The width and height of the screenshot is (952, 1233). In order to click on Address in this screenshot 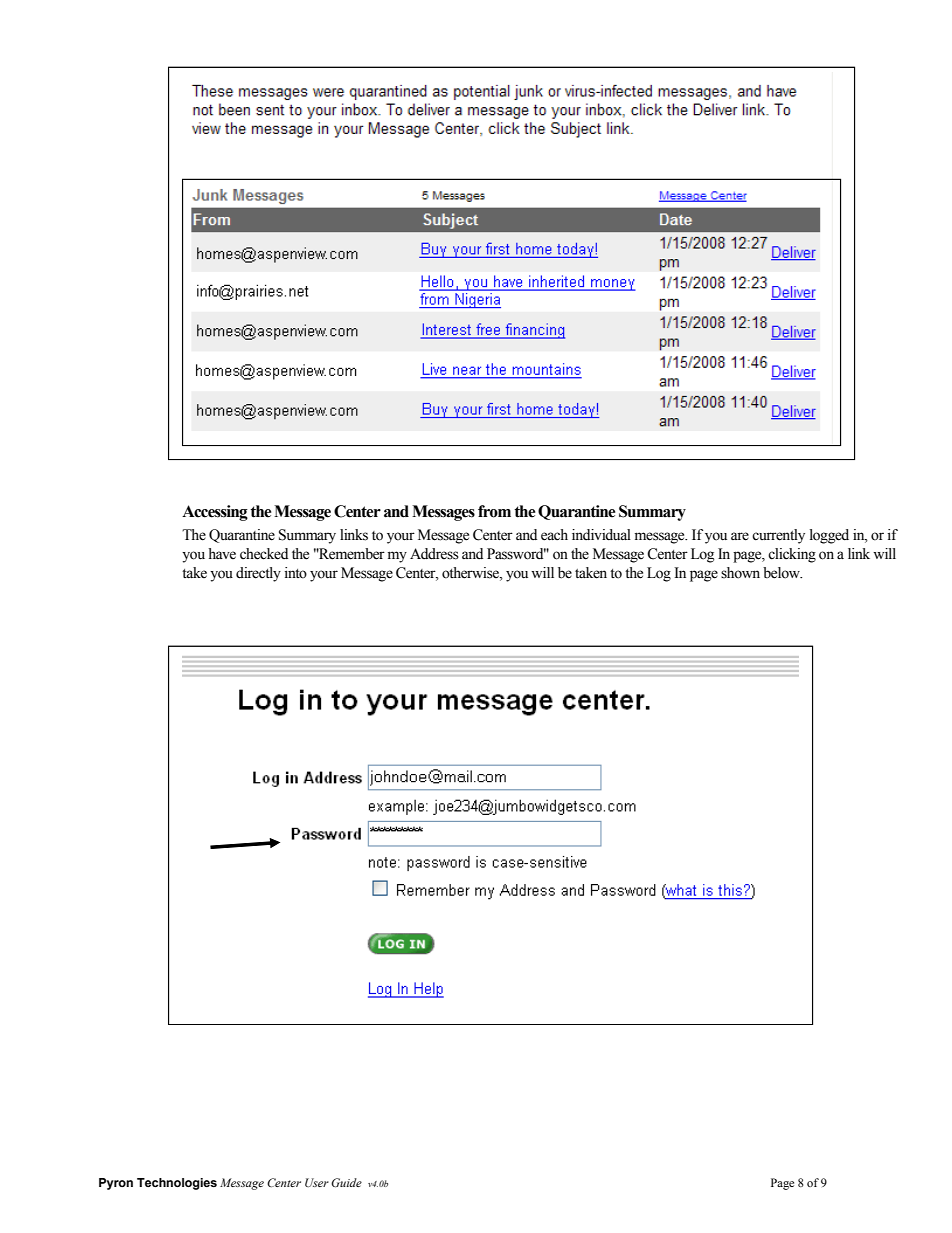, I will do `click(434, 554)`.
